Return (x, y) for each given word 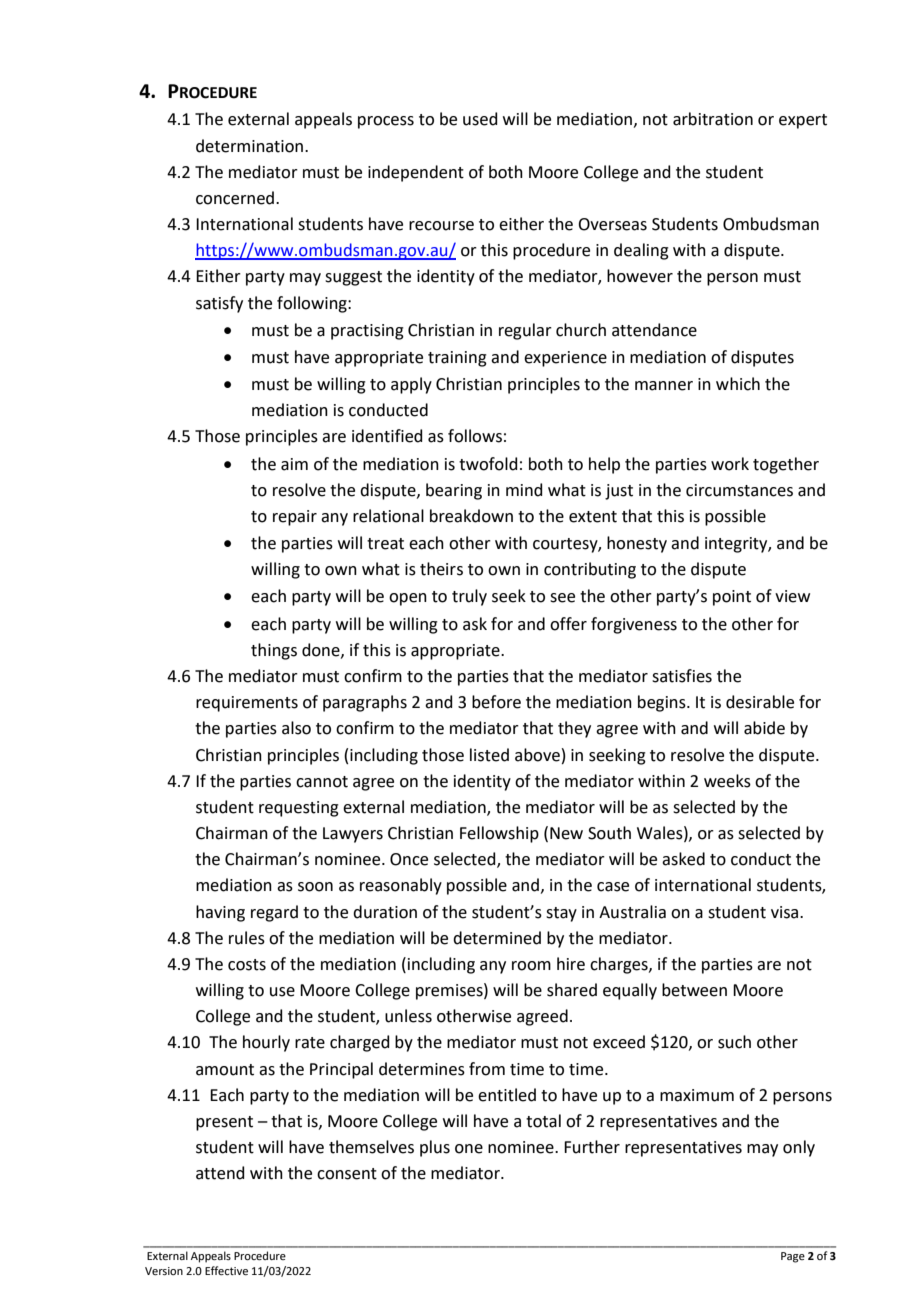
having (220, 913)
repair (295, 518)
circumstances (739, 490)
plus (435, 1148)
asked (683, 859)
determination (251, 146)
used (480, 119)
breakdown (471, 516)
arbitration (713, 119)
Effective (226, 1270)
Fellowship (499, 834)
